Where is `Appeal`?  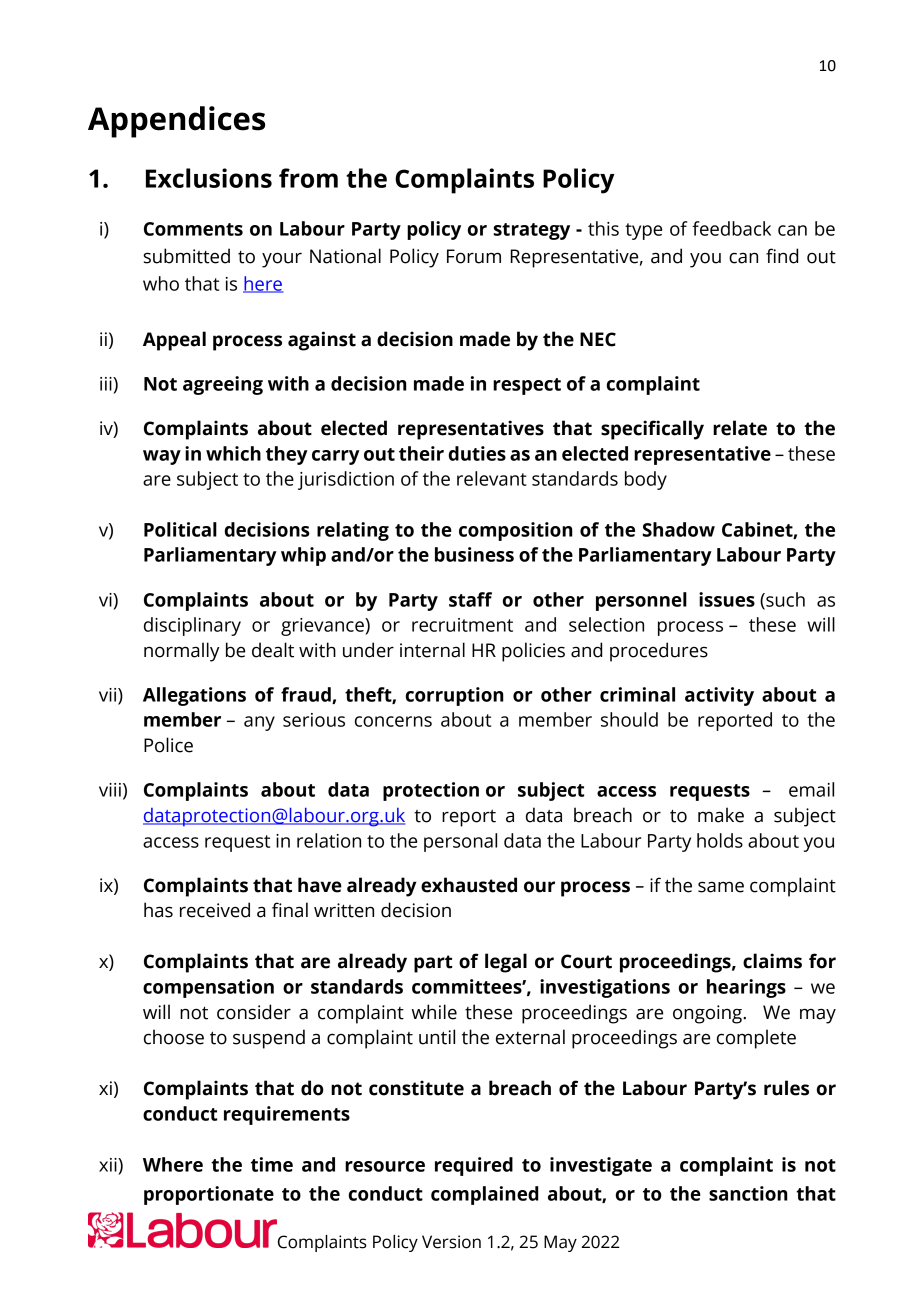
Appeal is located at coordinates (174, 341).
